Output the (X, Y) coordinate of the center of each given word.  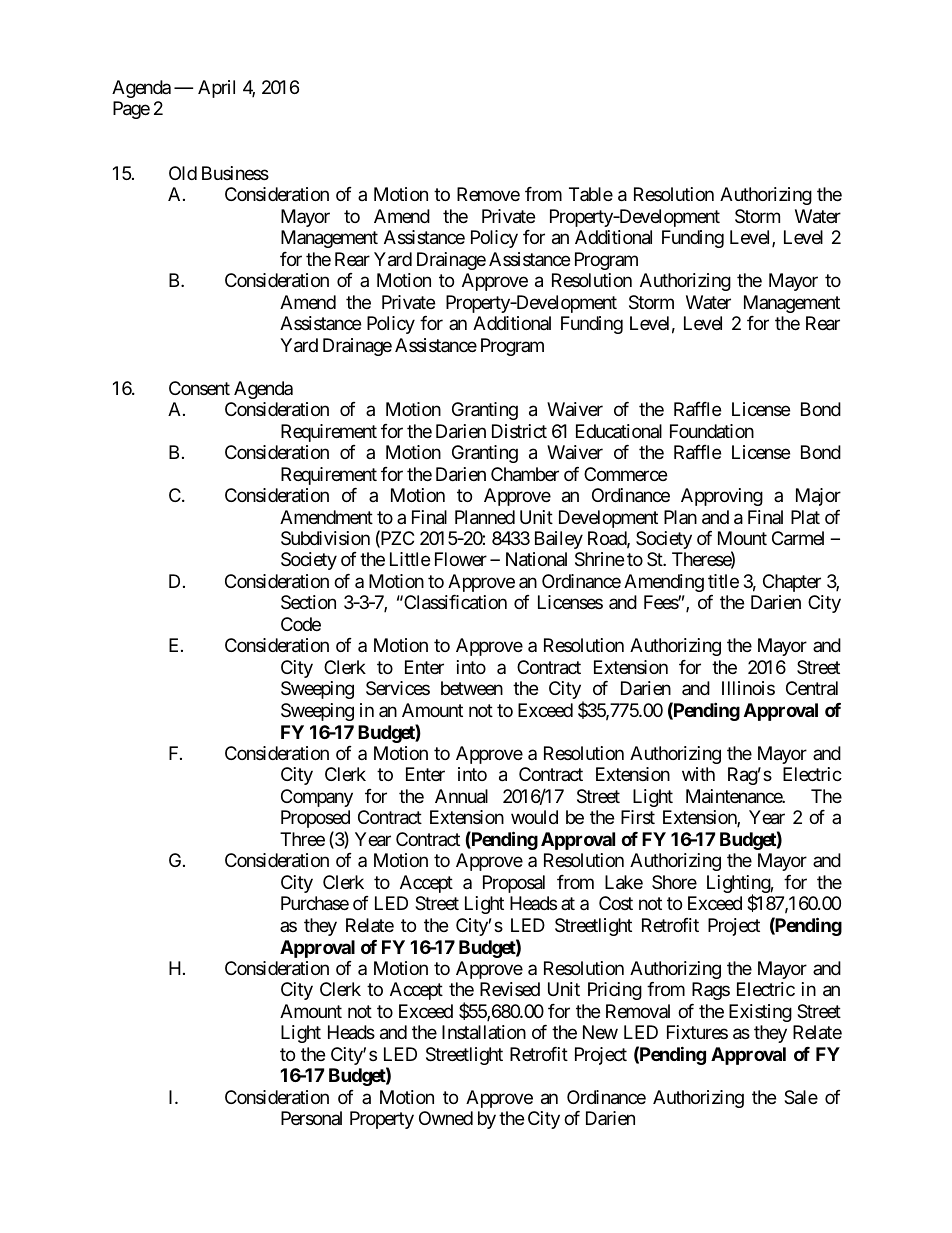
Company (317, 798)
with (698, 774)
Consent (199, 388)
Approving (722, 497)
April (216, 89)
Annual (461, 796)
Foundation (712, 431)
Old (183, 173)
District (519, 431)
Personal (311, 1118)
